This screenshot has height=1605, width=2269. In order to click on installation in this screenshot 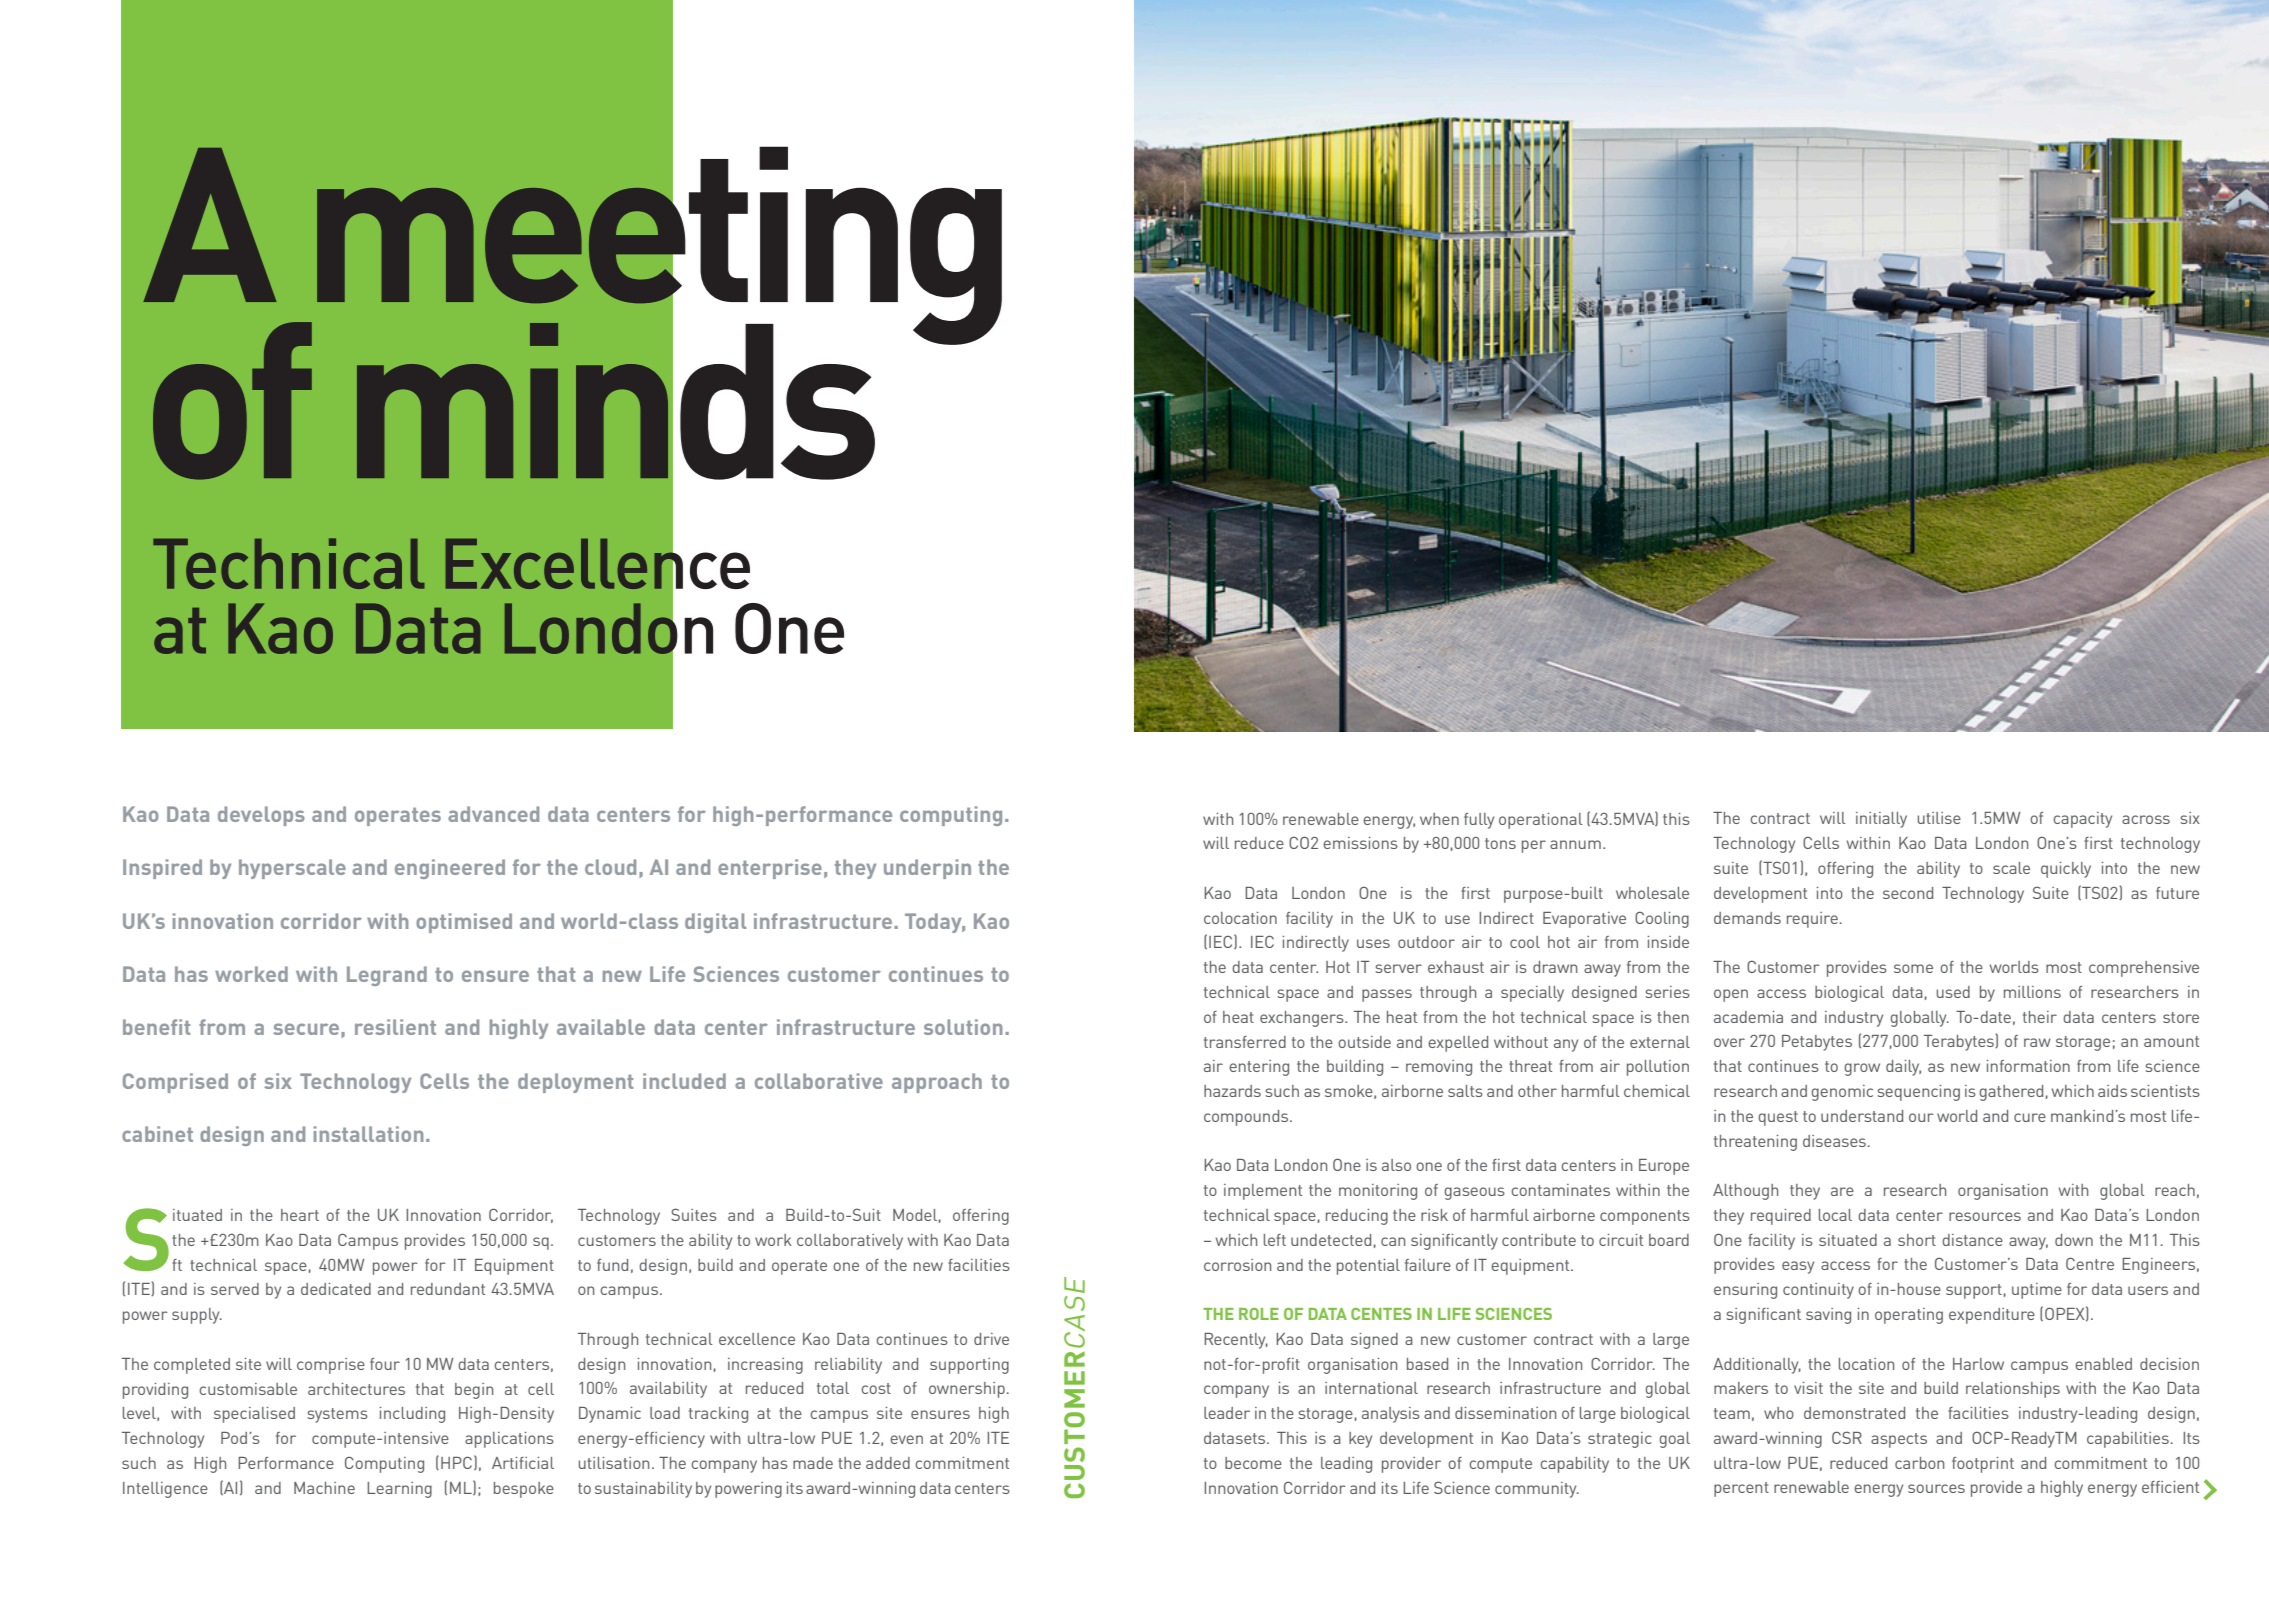, I will do `click(368, 1134)`.
